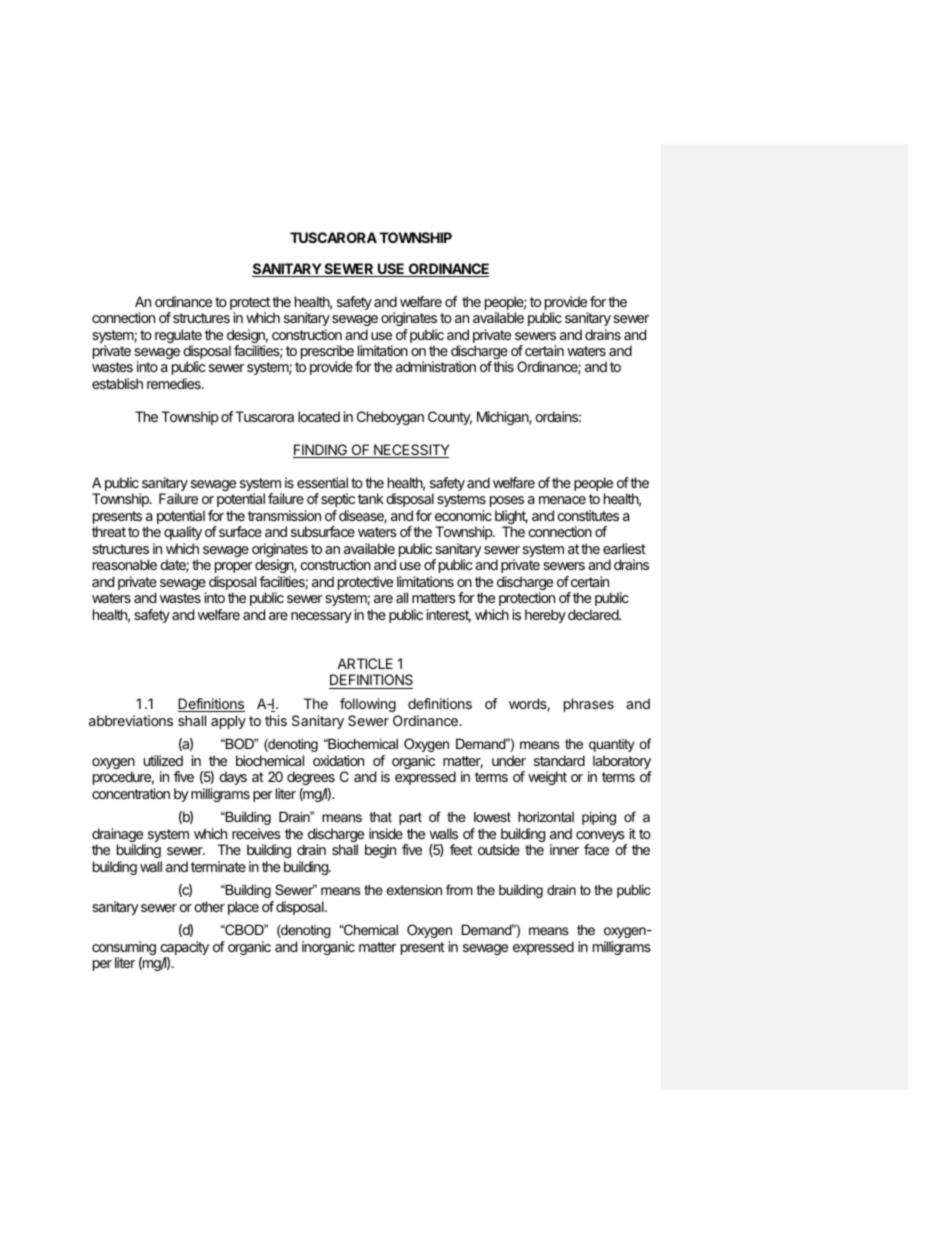 The height and width of the screenshot is (1233, 952). Describe the element at coordinates (371, 498) in the screenshot. I see `tank` at that location.
